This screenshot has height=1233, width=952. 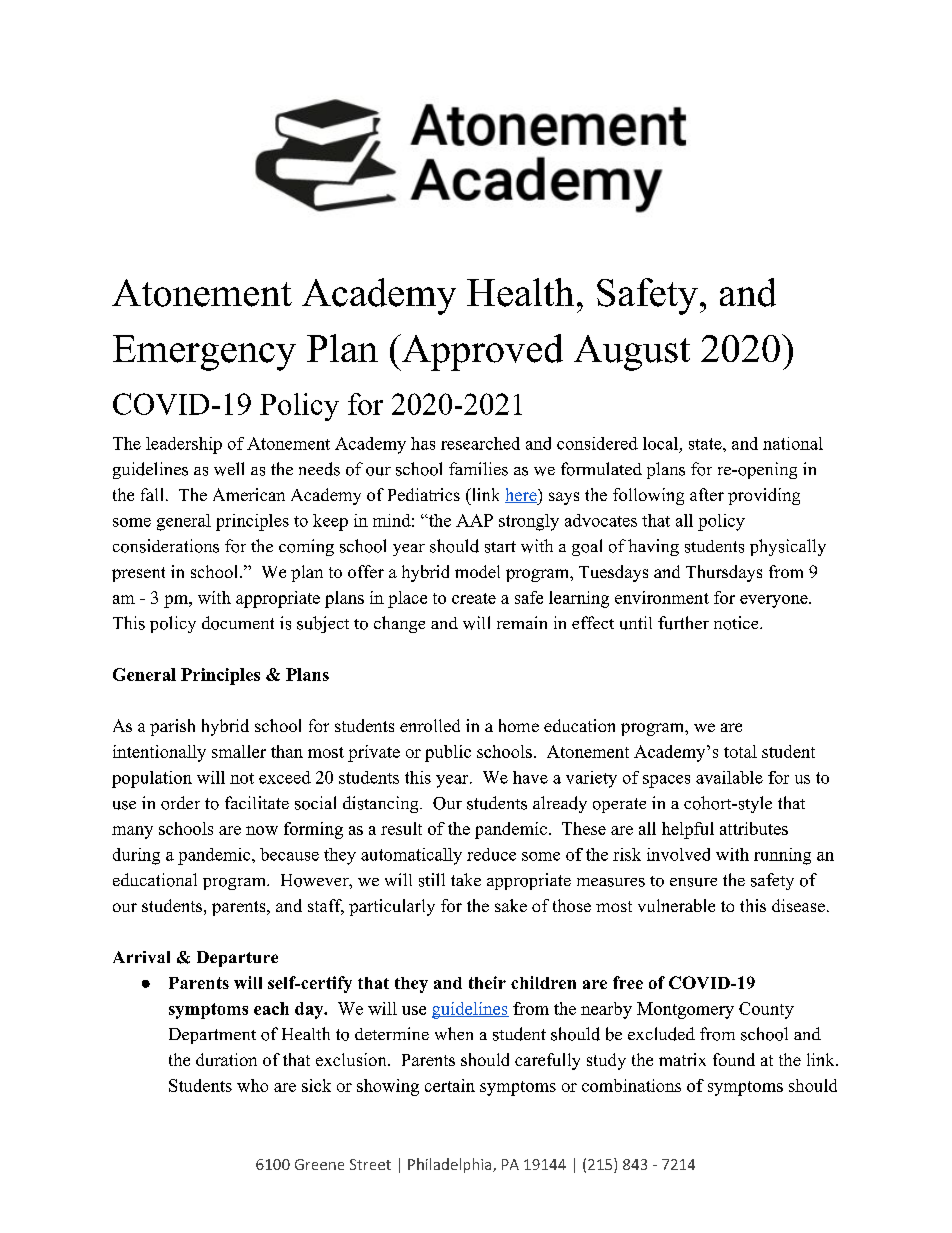 I want to click on Emergency, so click(x=204, y=353).
